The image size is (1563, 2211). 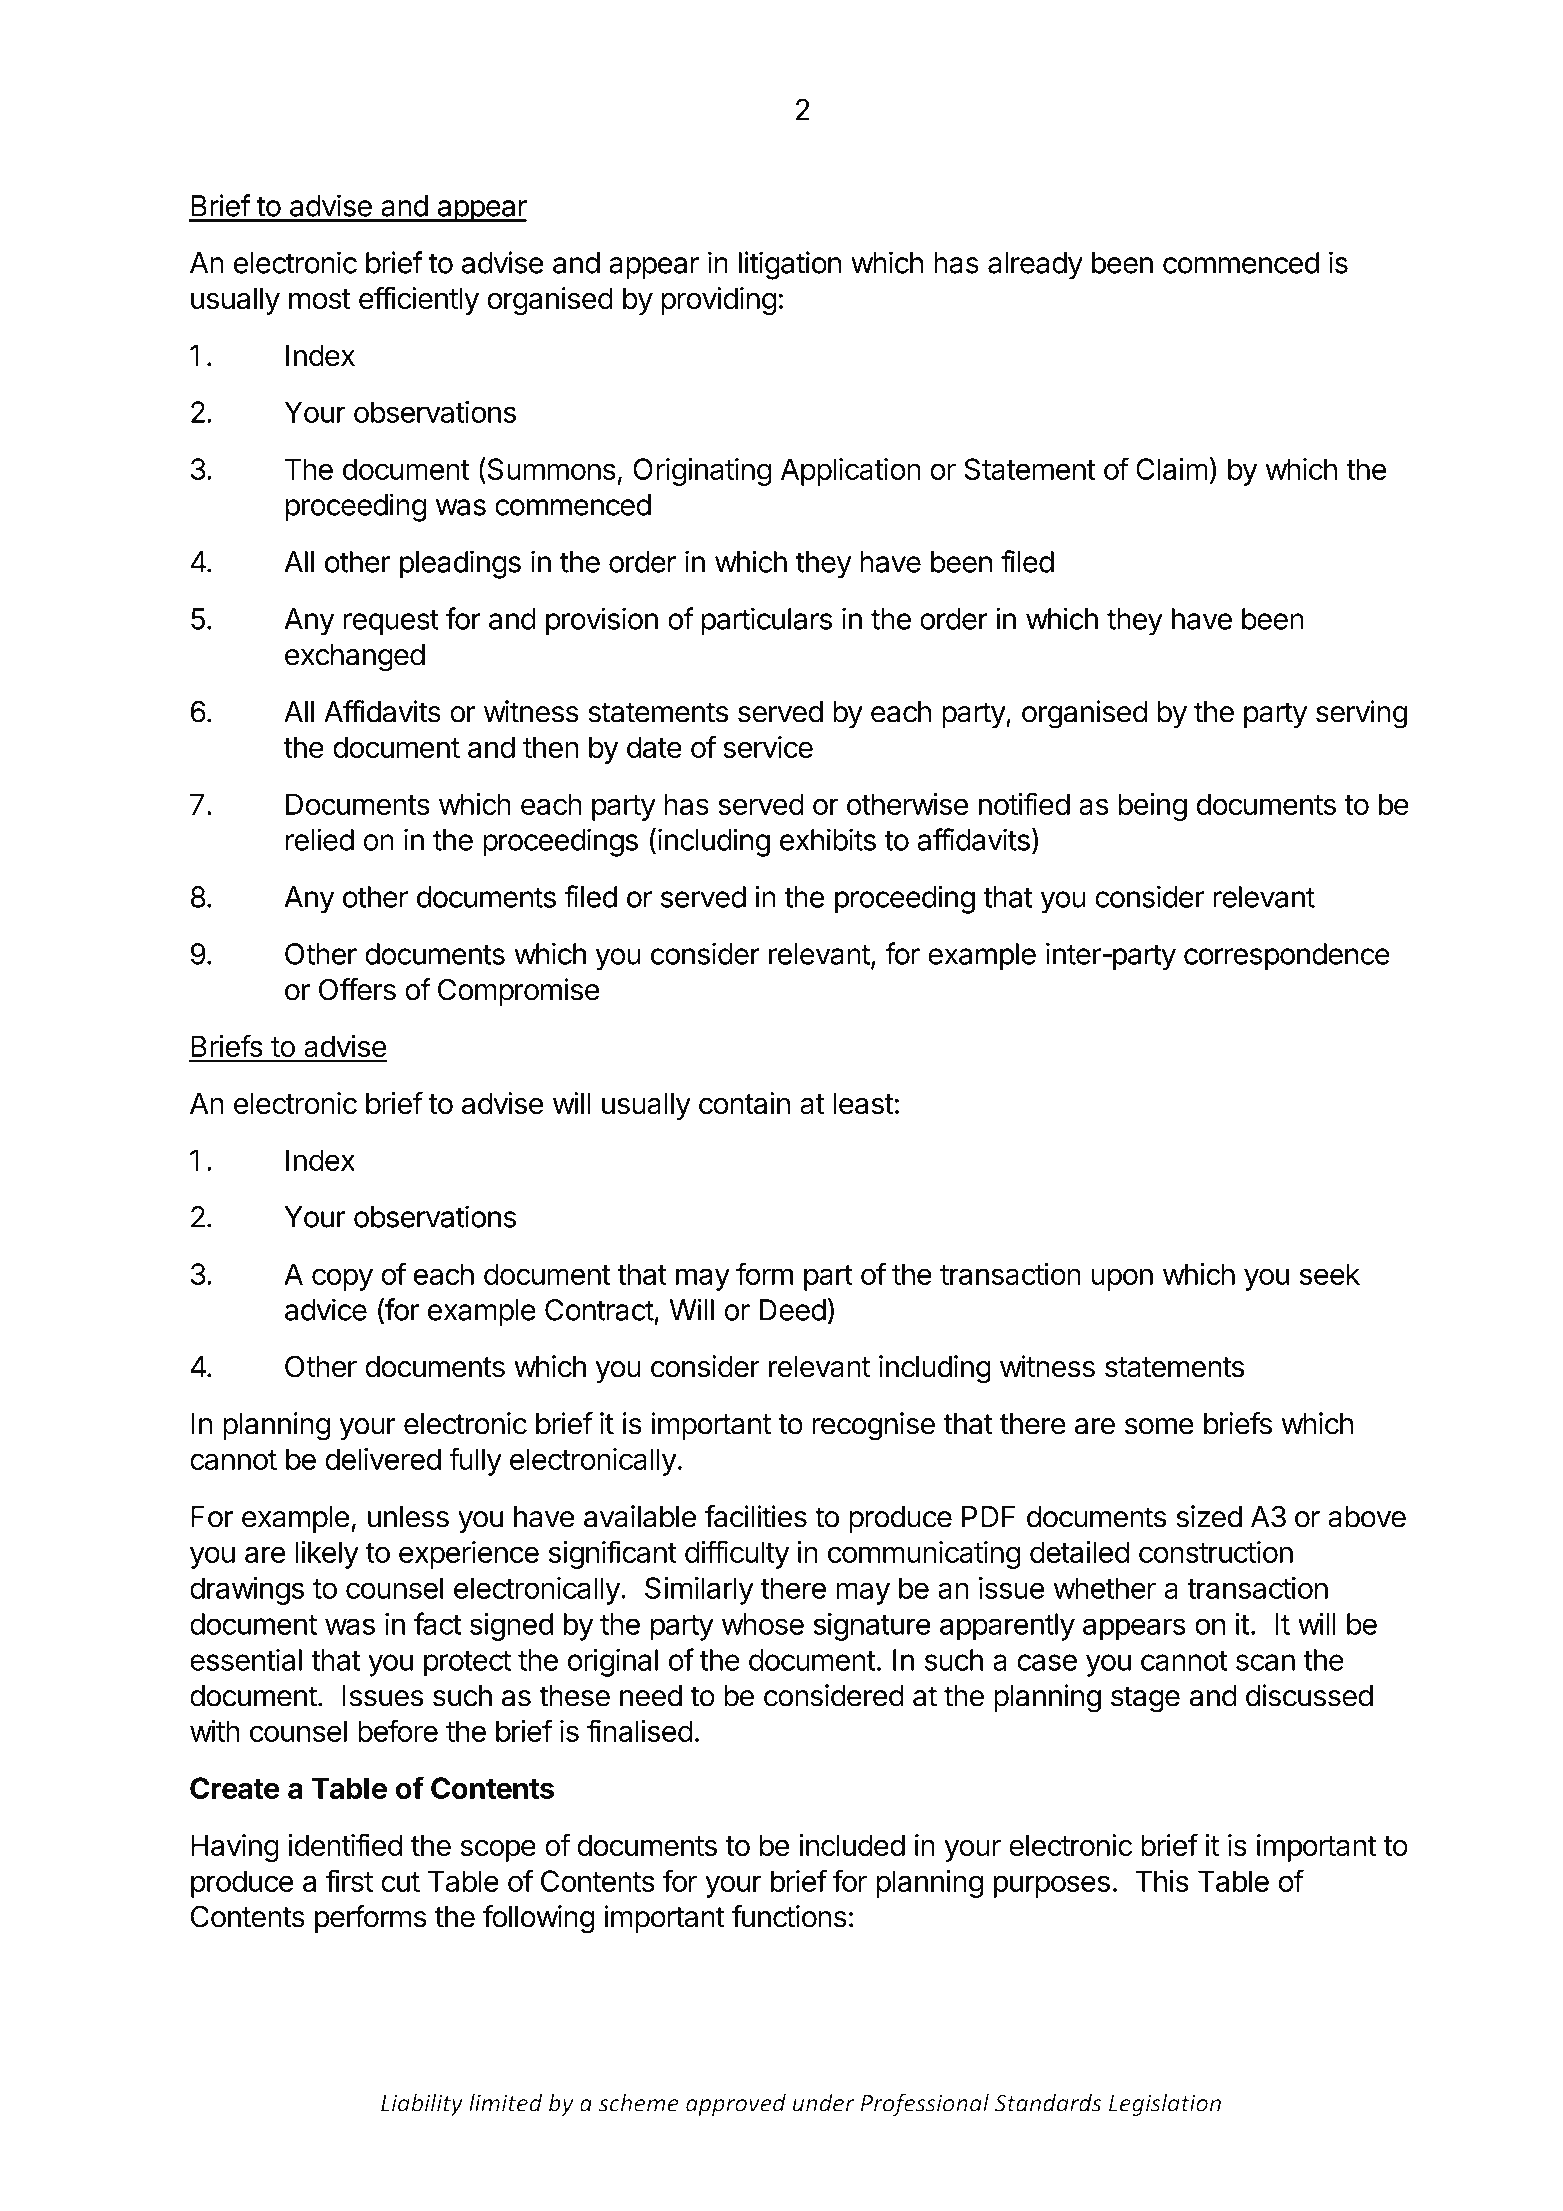 I want to click on whose, so click(x=763, y=1624).
